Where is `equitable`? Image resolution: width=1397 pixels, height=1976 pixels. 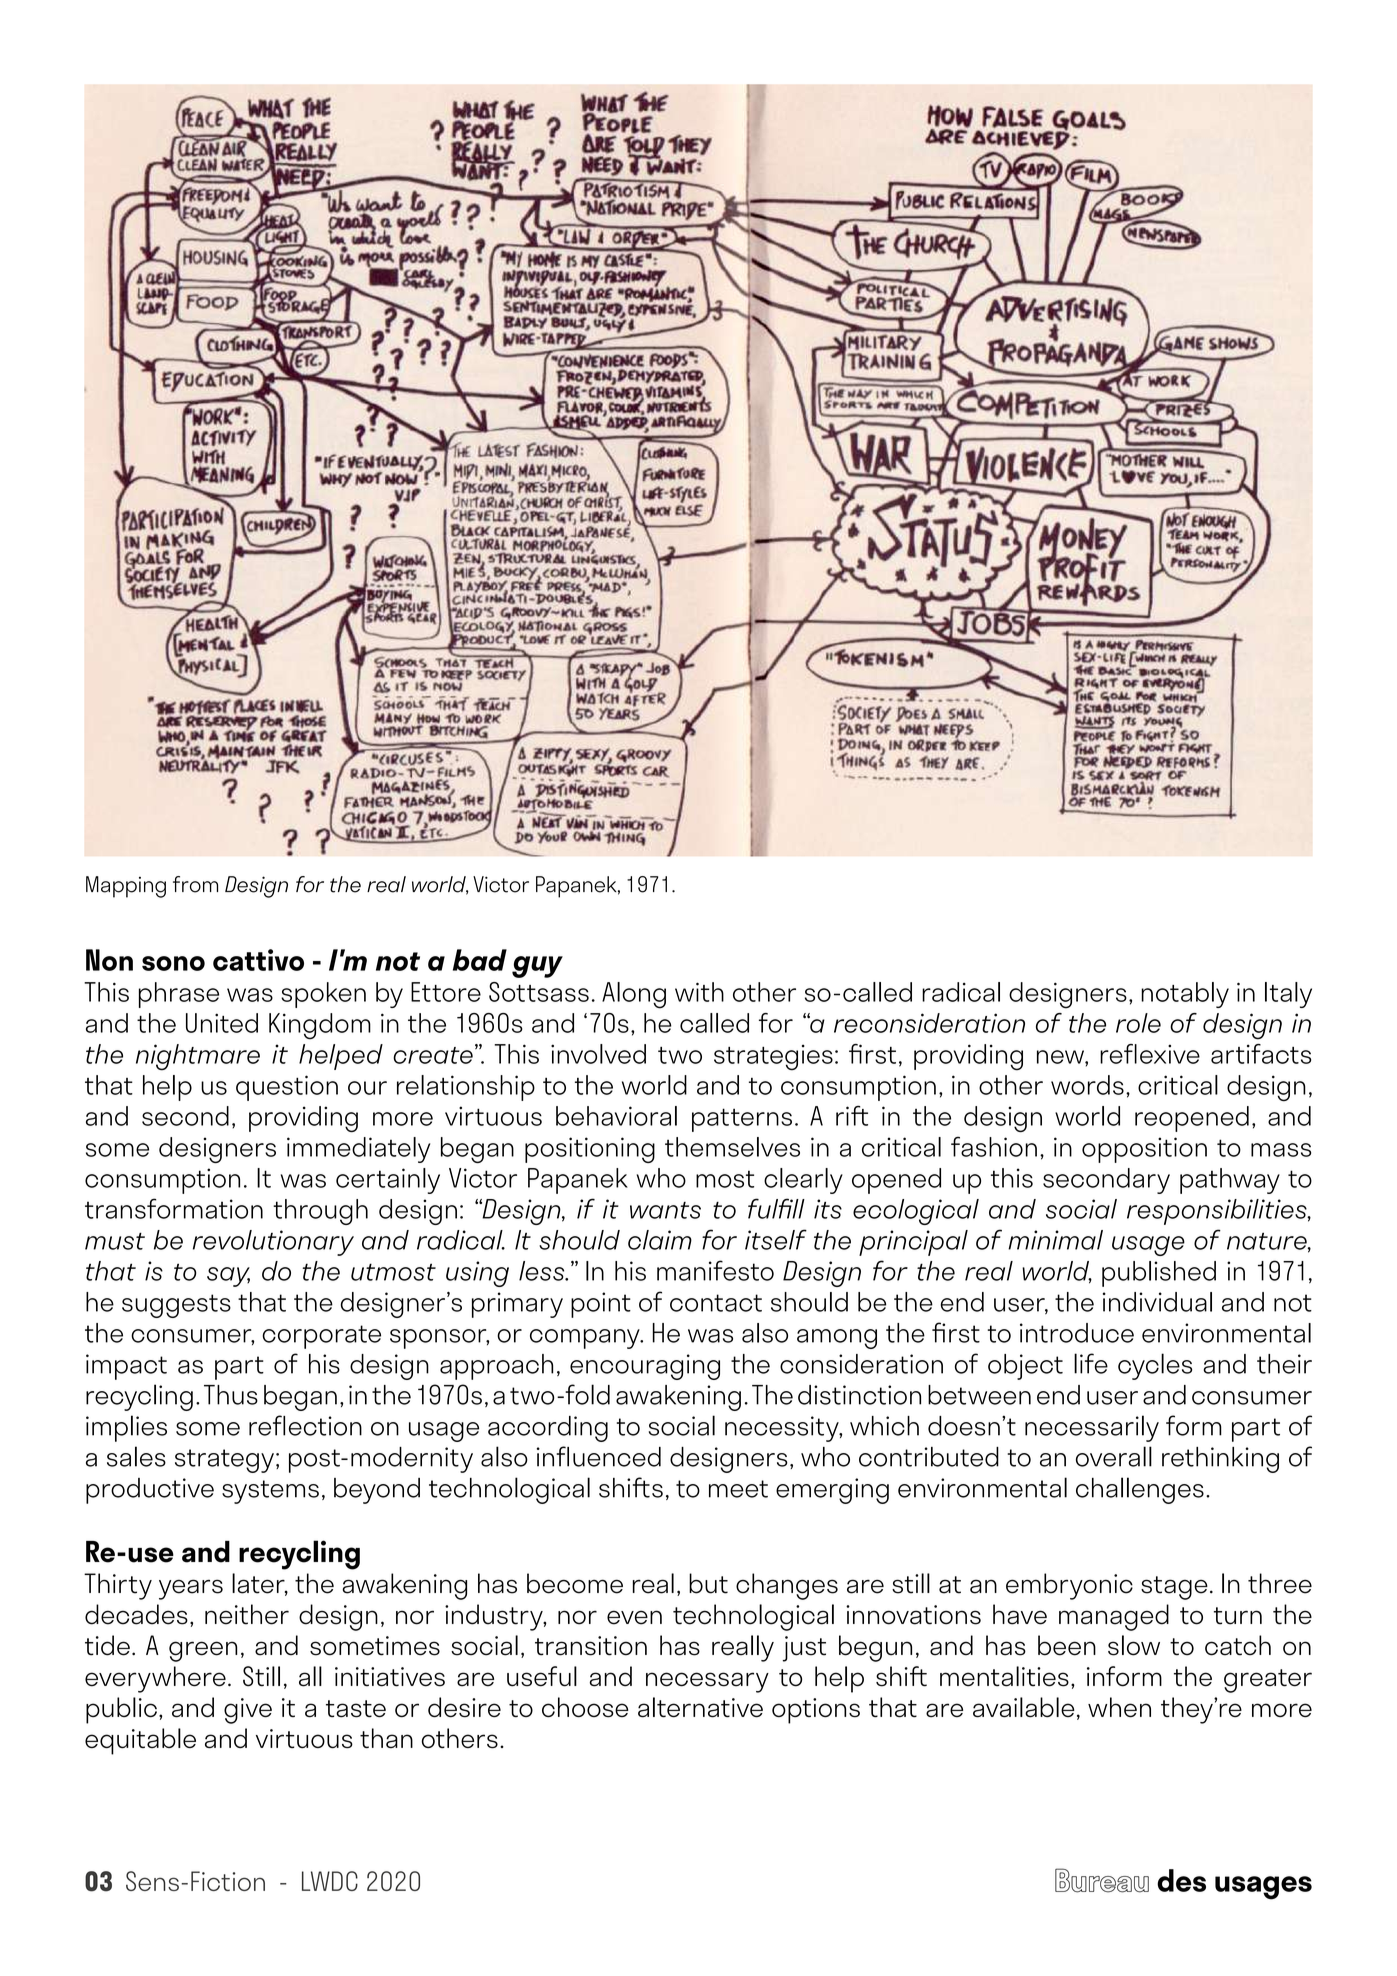 equitable is located at coordinates (140, 1741).
